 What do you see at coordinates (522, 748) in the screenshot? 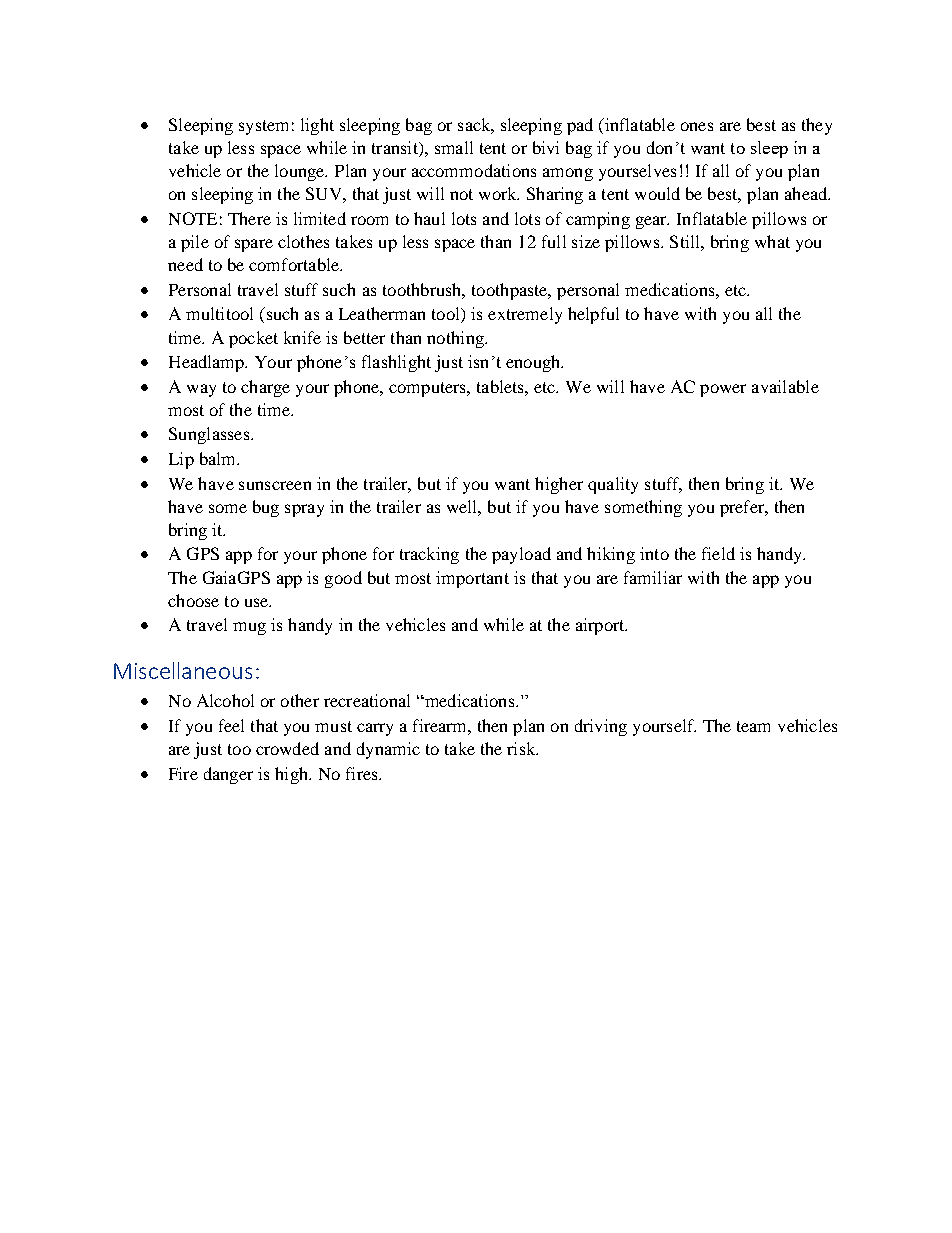
I see `risk` at bounding box center [522, 748].
